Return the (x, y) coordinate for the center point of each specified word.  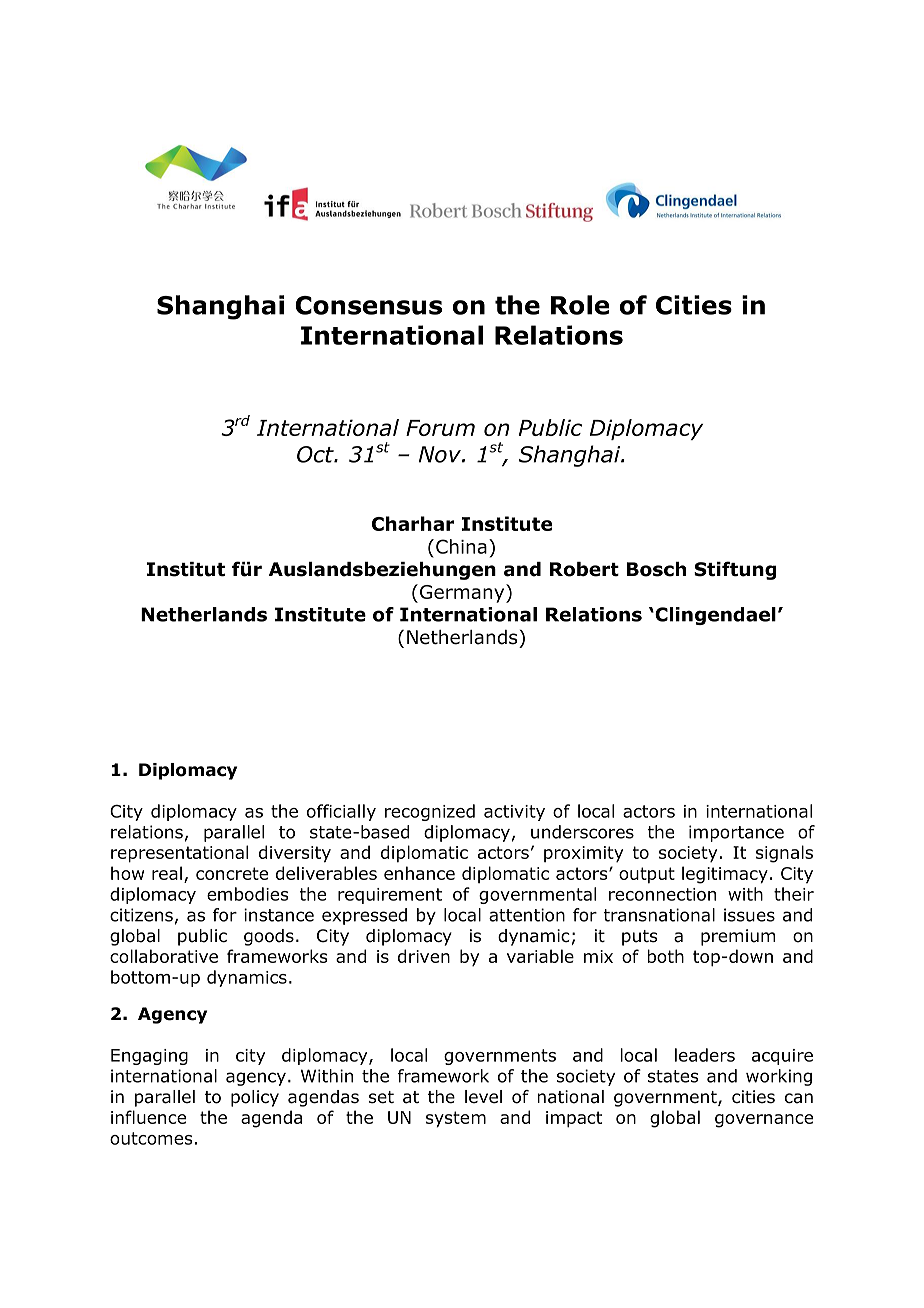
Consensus (368, 305)
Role (580, 305)
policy (255, 1098)
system (456, 1119)
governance (764, 1121)
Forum (440, 428)
